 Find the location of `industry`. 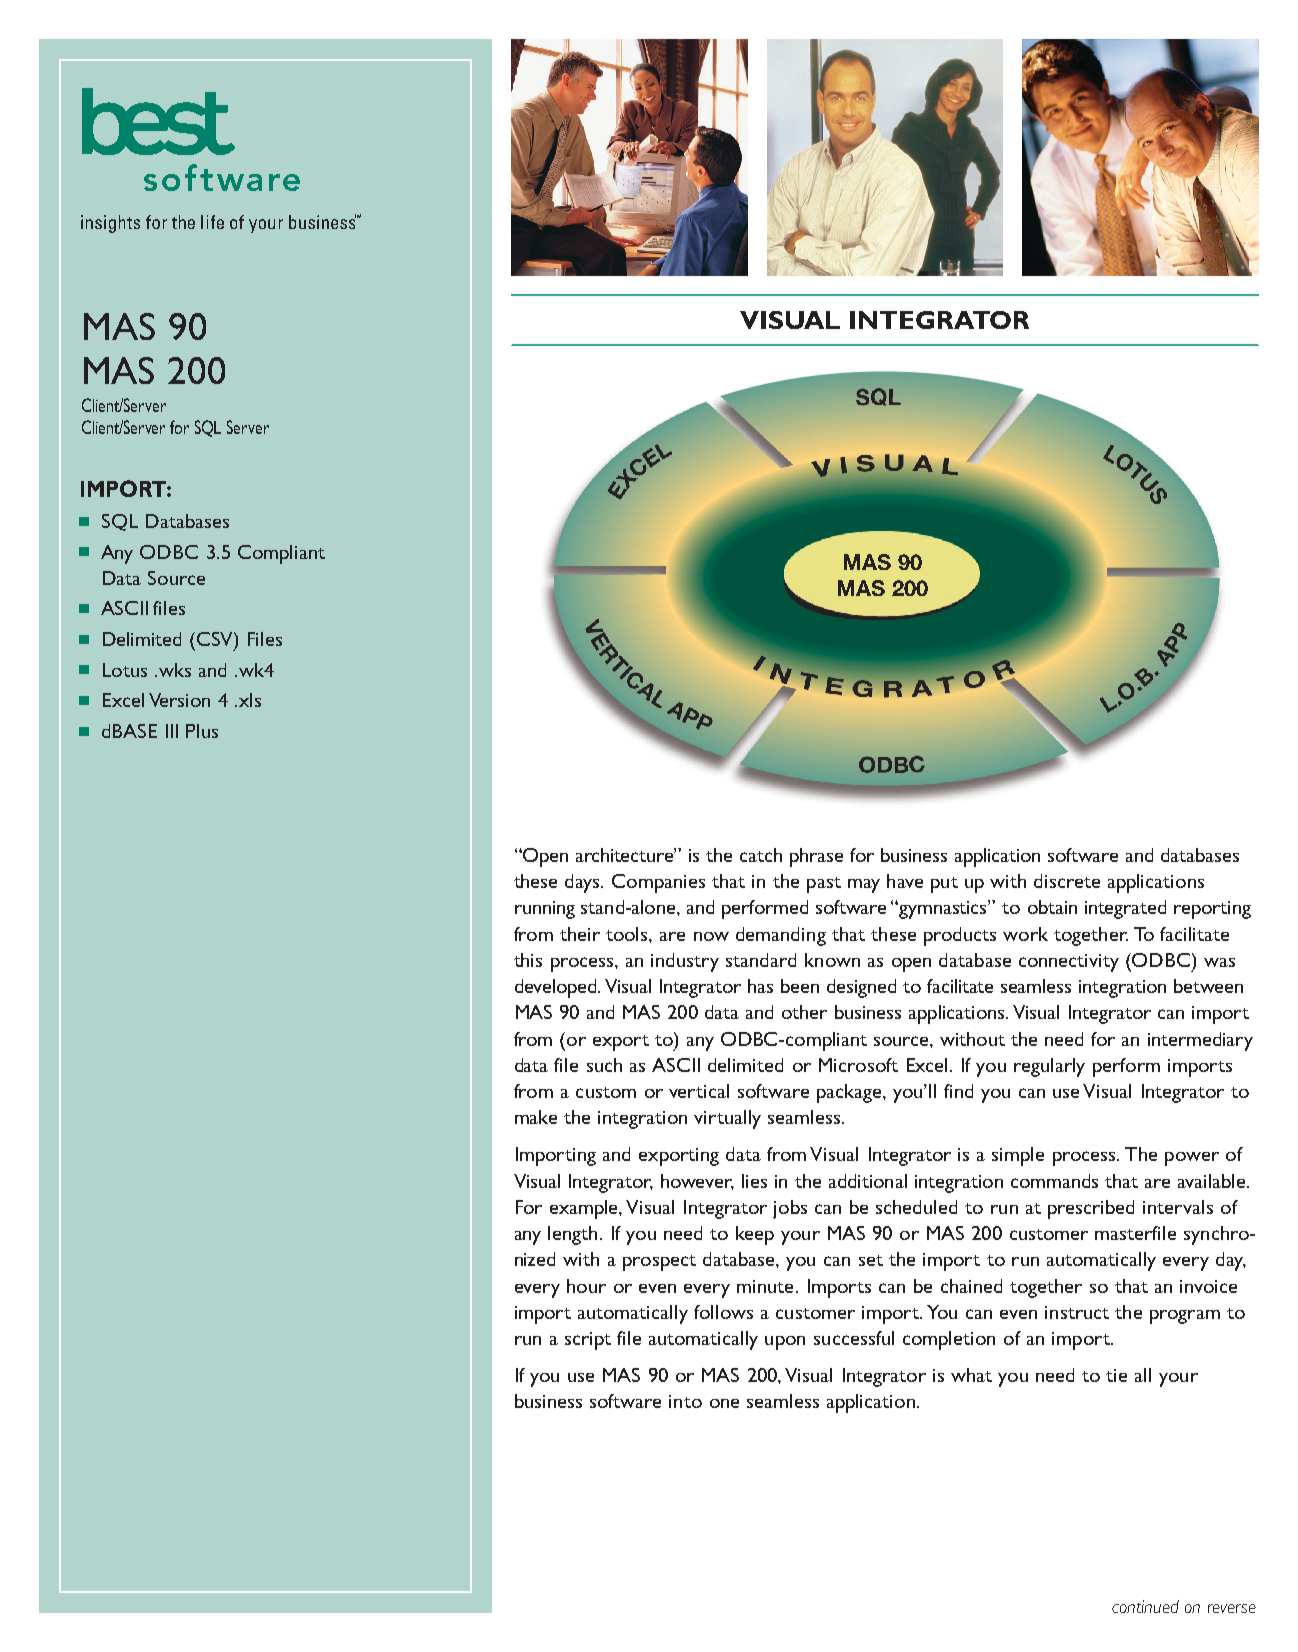

industry is located at coordinates (685, 962).
